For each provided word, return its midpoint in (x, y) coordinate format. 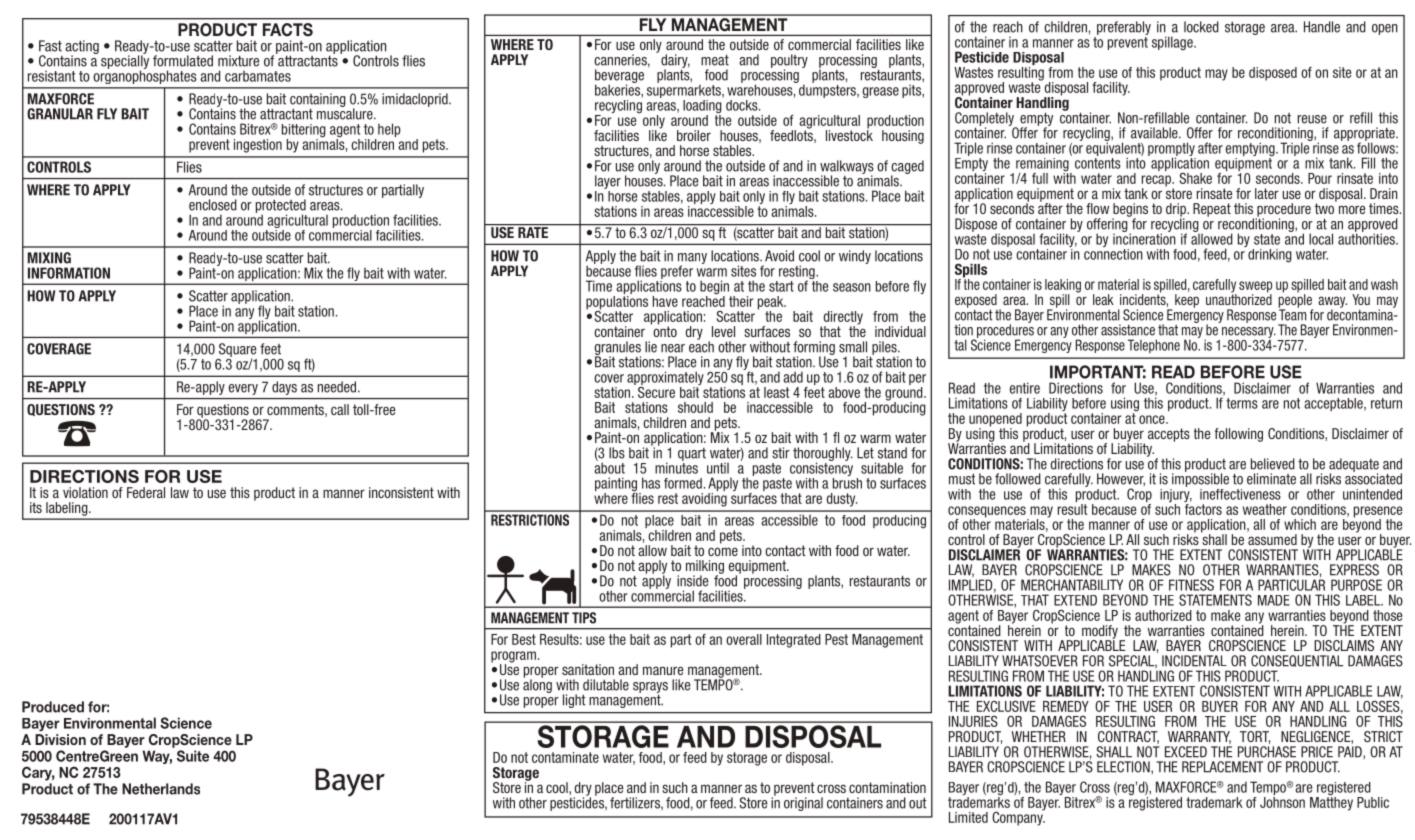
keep (1187, 301)
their (741, 301)
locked (1201, 27)
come (723, 551)
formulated (183, 61)
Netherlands (161, 789)
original (803, 804)
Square (238, 351)
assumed (1272, 539)
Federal (146, 492)
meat (715, 60)
